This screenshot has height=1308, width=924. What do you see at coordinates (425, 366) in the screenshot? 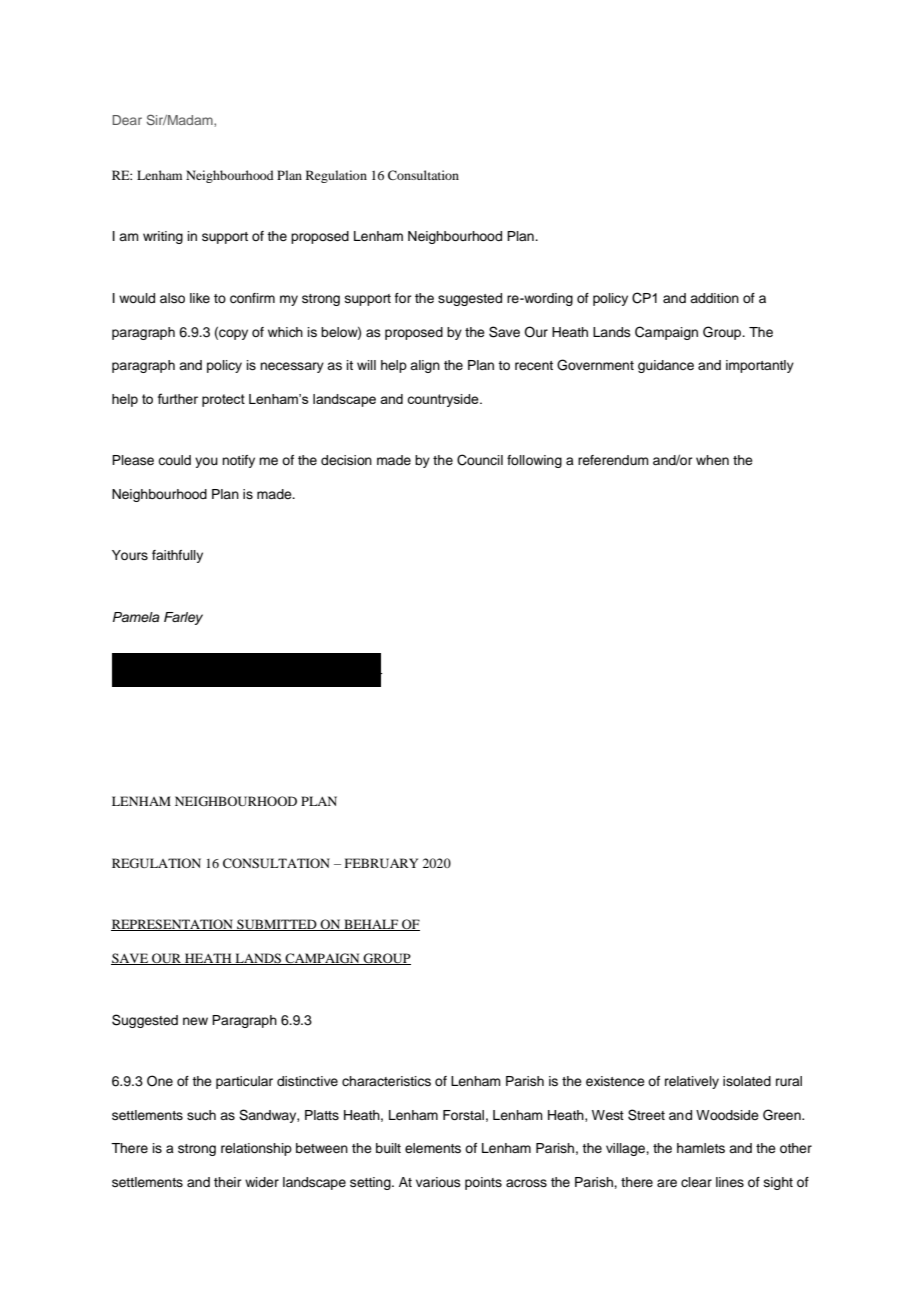
I see `align` at bounding box center [425, 366].
